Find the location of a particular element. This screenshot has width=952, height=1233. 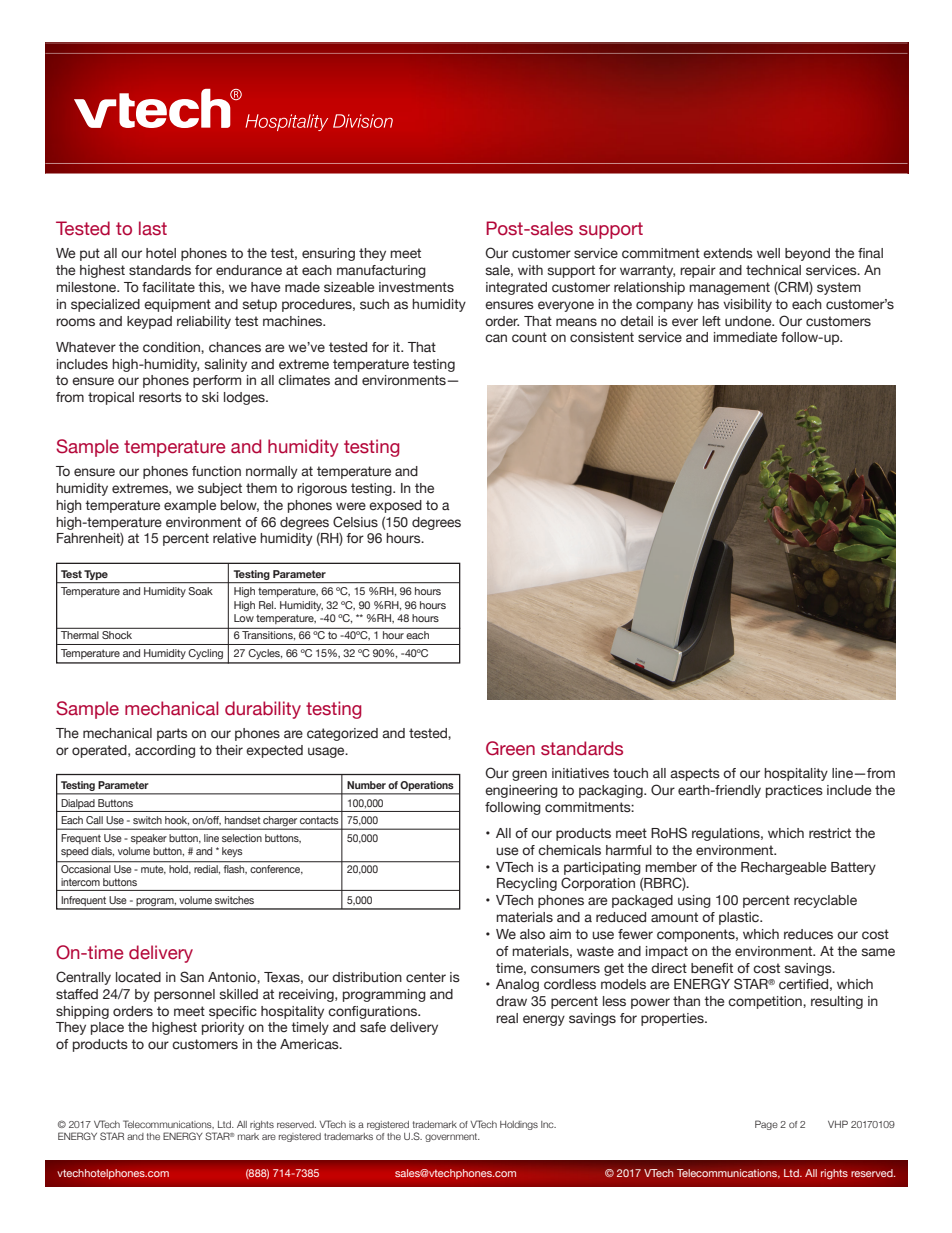

mute is located at coordinates (153, 870).
